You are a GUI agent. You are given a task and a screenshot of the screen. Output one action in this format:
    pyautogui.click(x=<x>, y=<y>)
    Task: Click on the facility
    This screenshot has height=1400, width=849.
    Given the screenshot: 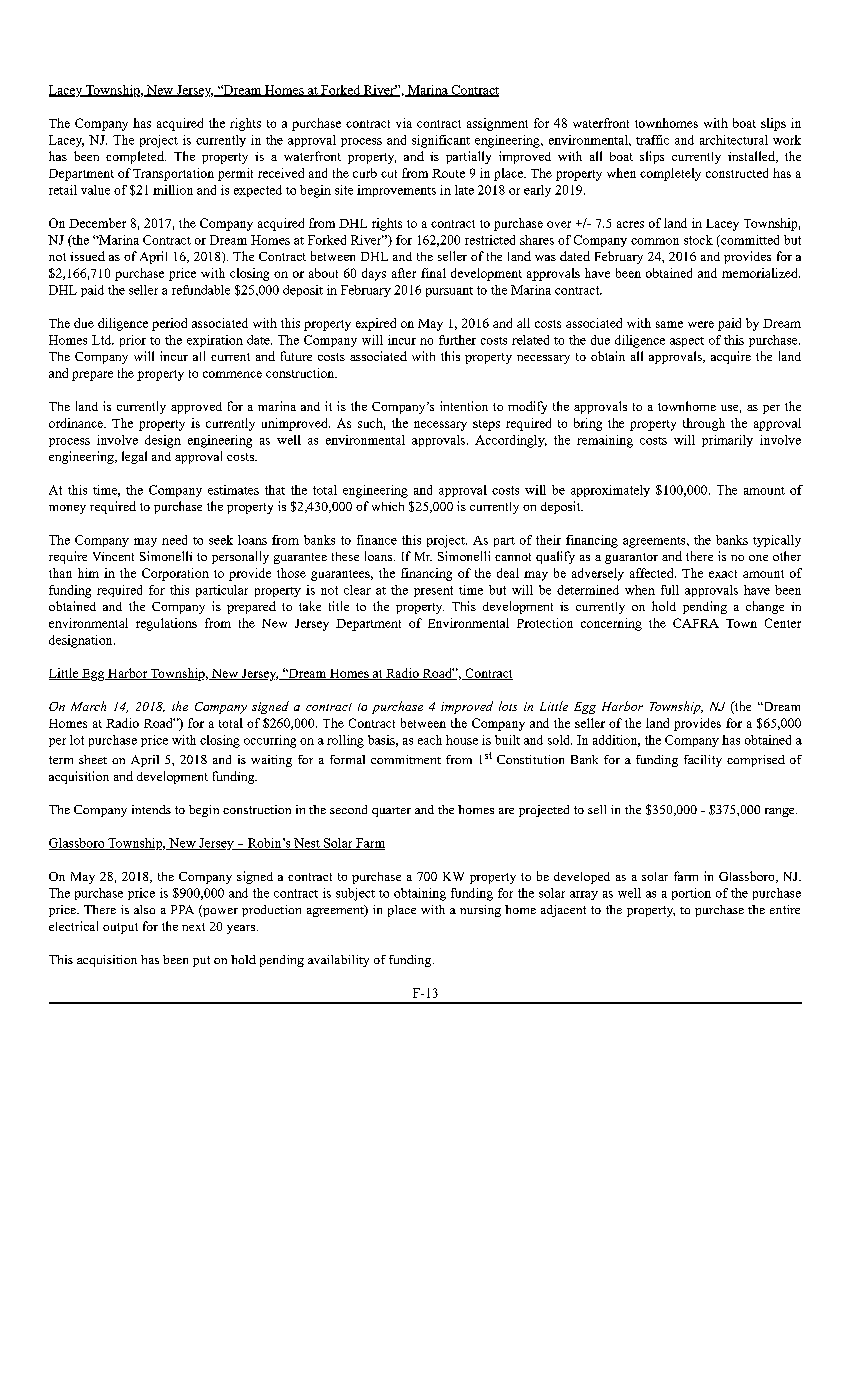 What is the action you would take?
    pyautogui.click(x=703, y=761)
